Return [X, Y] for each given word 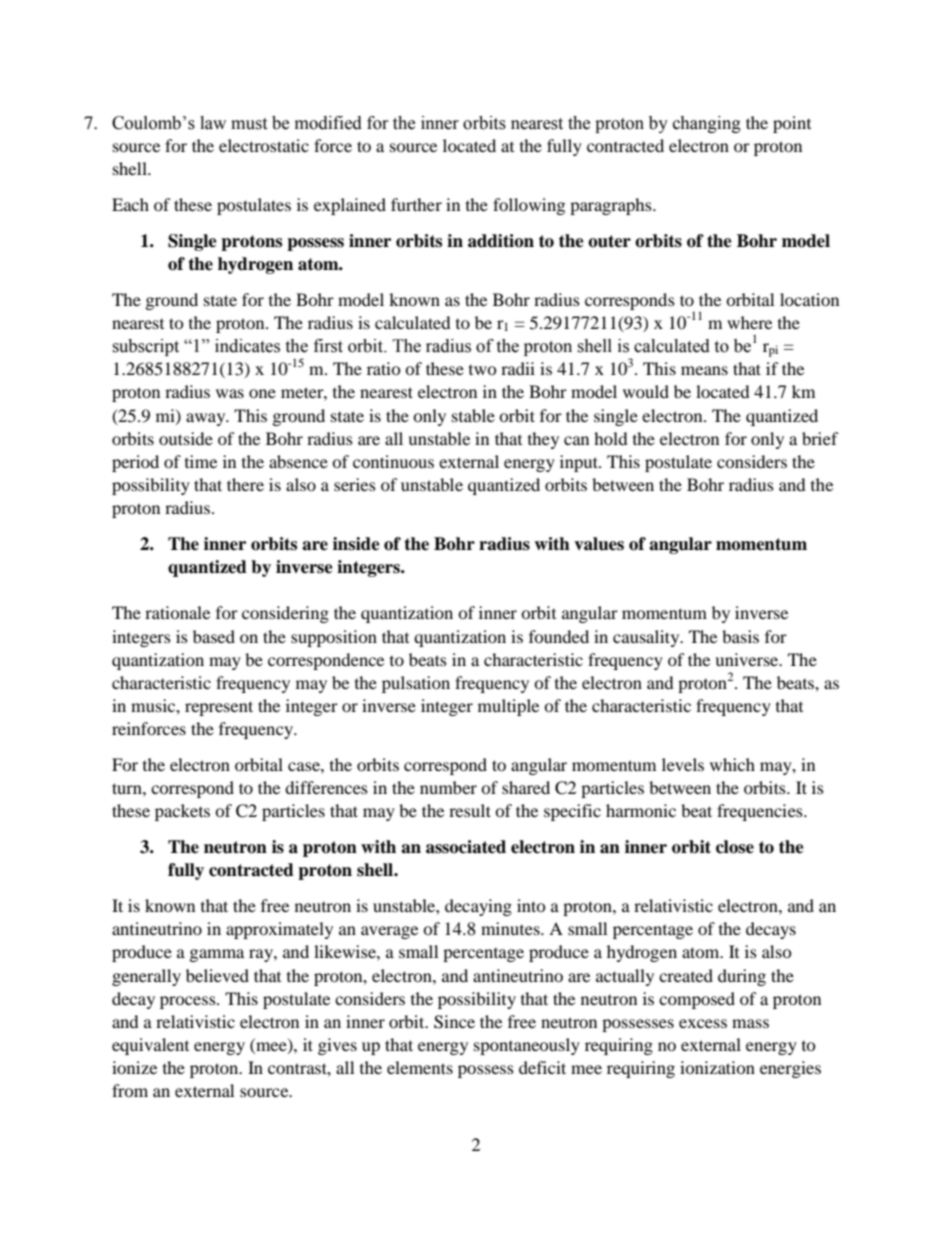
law [213, 123]
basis [740, 636]
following [529, 206]
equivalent [150, 1046]
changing [707, 124]
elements [420, 1067]
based [214, 636]
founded [559, 636]
